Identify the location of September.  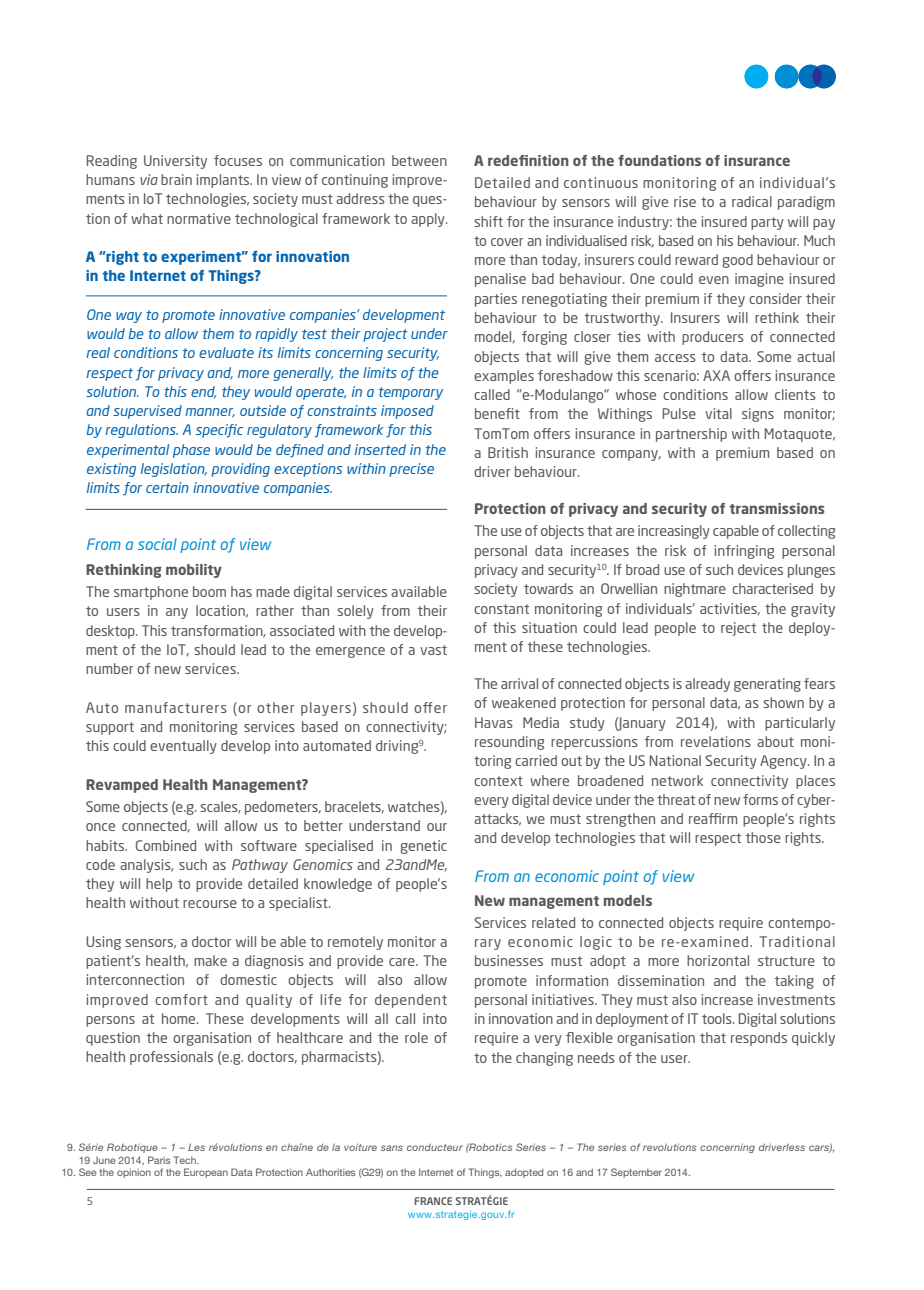
(636, 1173).
